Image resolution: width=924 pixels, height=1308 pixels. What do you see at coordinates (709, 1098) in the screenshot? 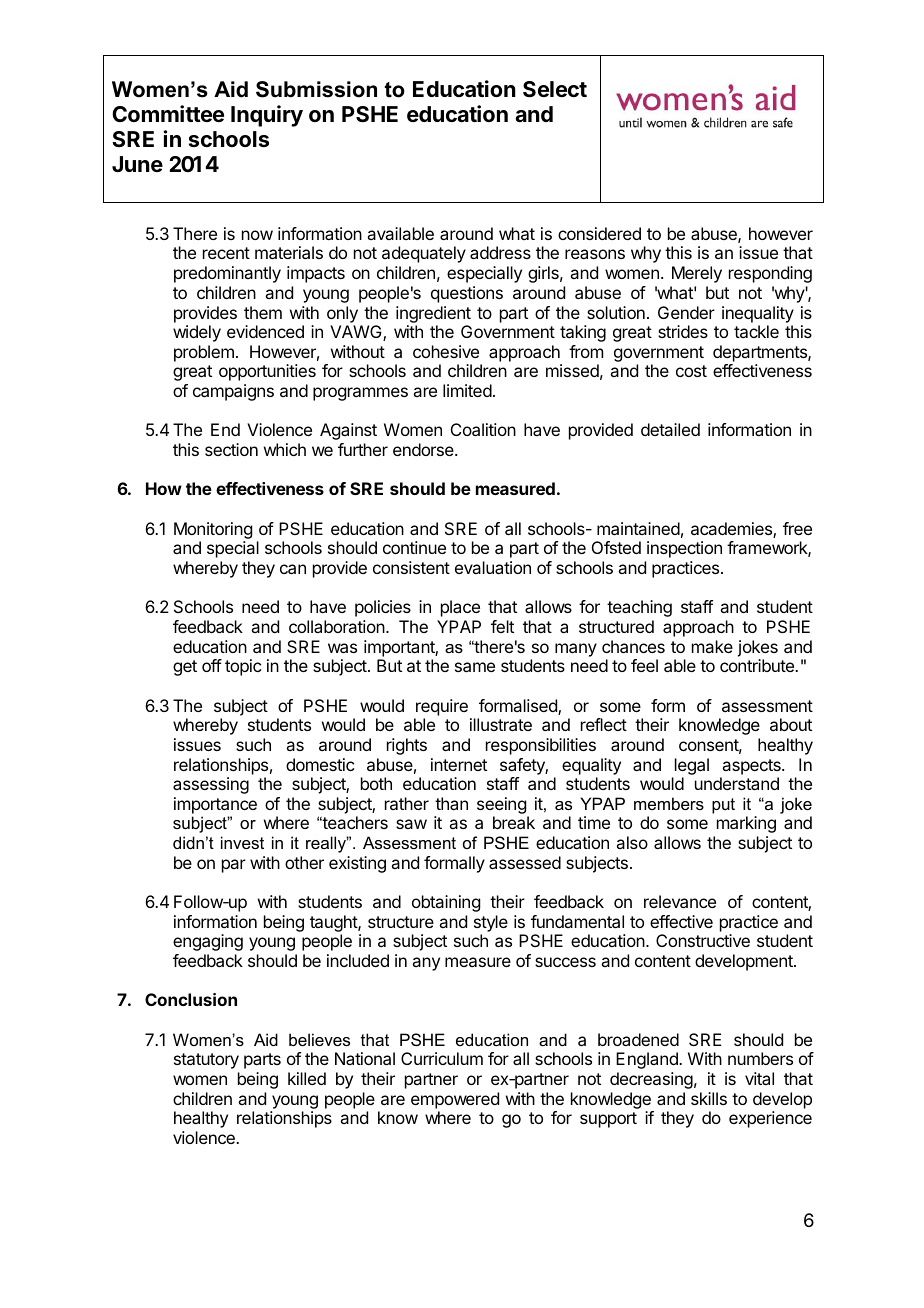
I see `skills` at bounding box center [709, 1098].
